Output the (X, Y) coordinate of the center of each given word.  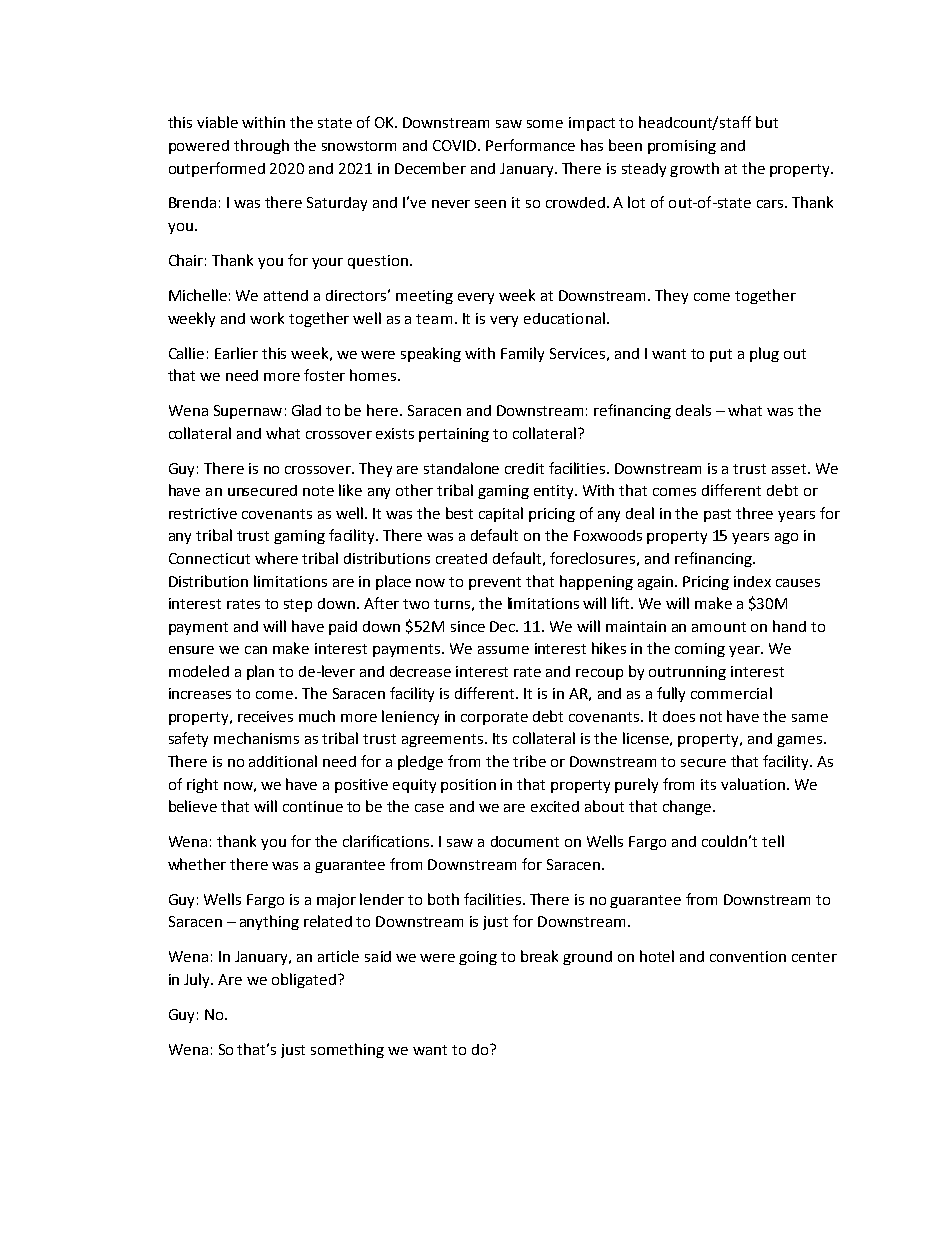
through (261, 146)
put (721, 355)
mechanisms (256, 738)
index (752, 581)
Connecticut (209, 558)
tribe (529, 761)
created (461, 558)
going (478, 958)
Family (522, 354)
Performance (530, 145)
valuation (753, 784)
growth (694, 169)
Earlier (236, 353)
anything (269, 922)
